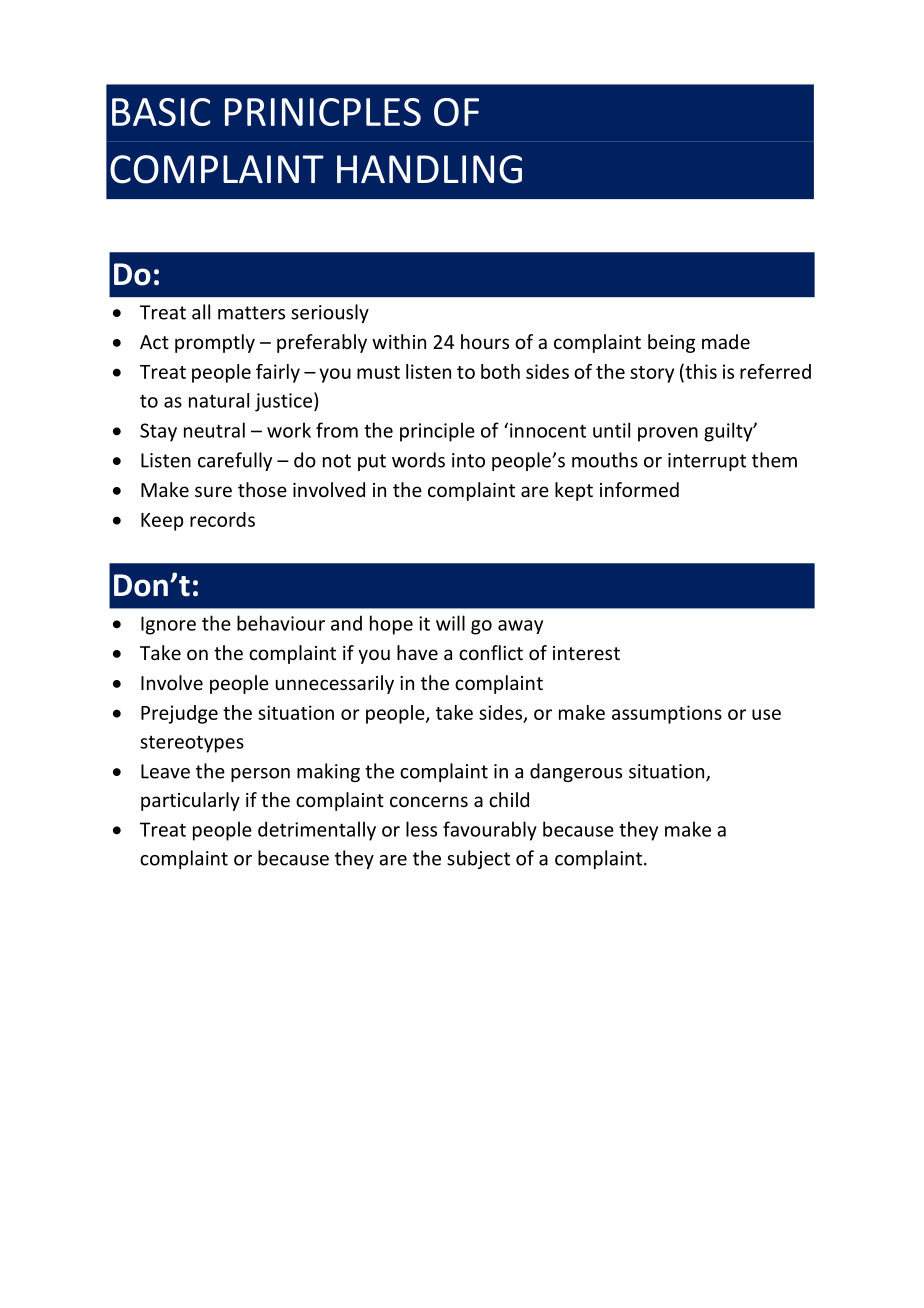 This screenshot has height=1308, width=924. What do you see at coordinates (213, 491) in the screenshot?
I see `sure` at bounding box center [213, 491].
